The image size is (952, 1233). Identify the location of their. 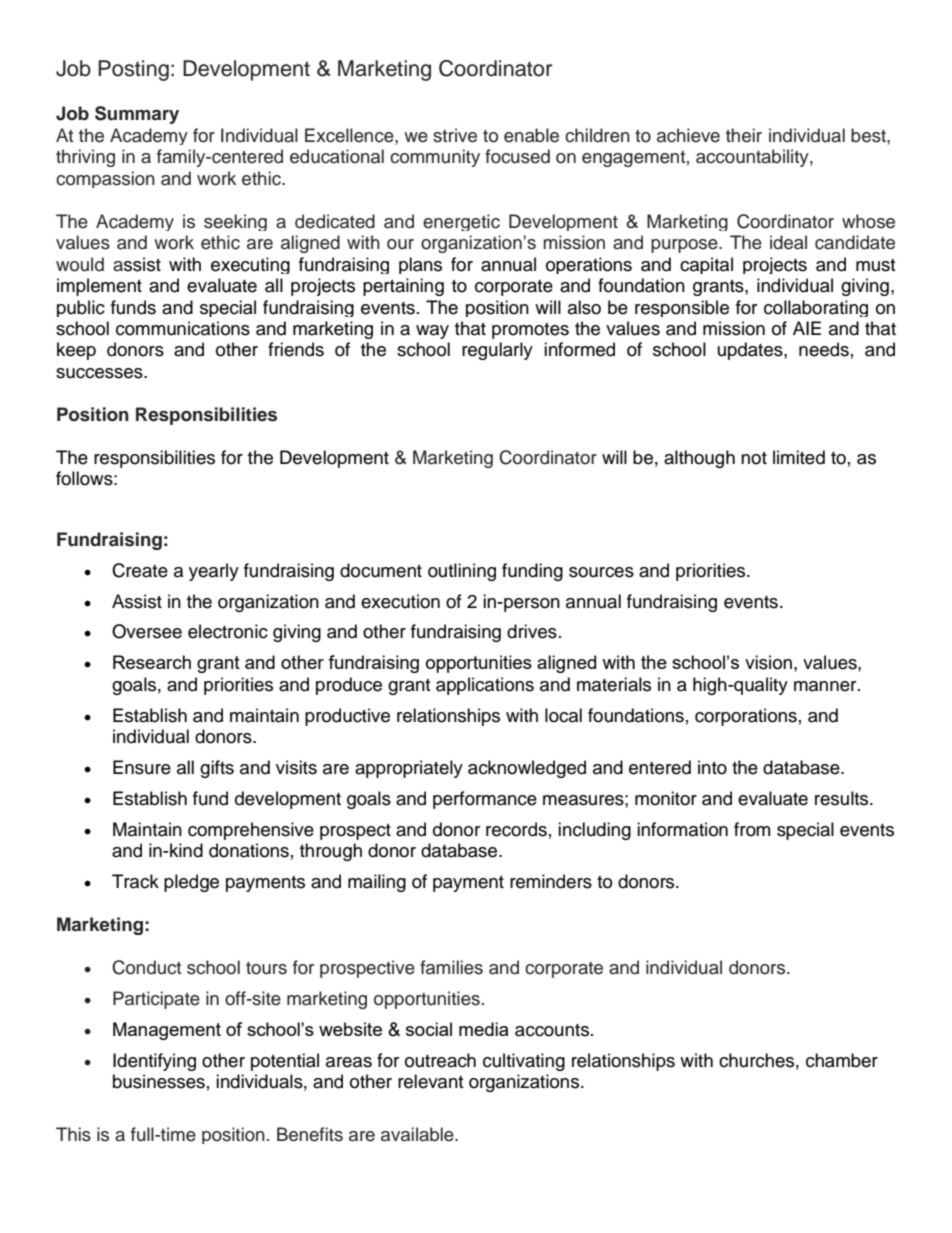
(744, 135).
